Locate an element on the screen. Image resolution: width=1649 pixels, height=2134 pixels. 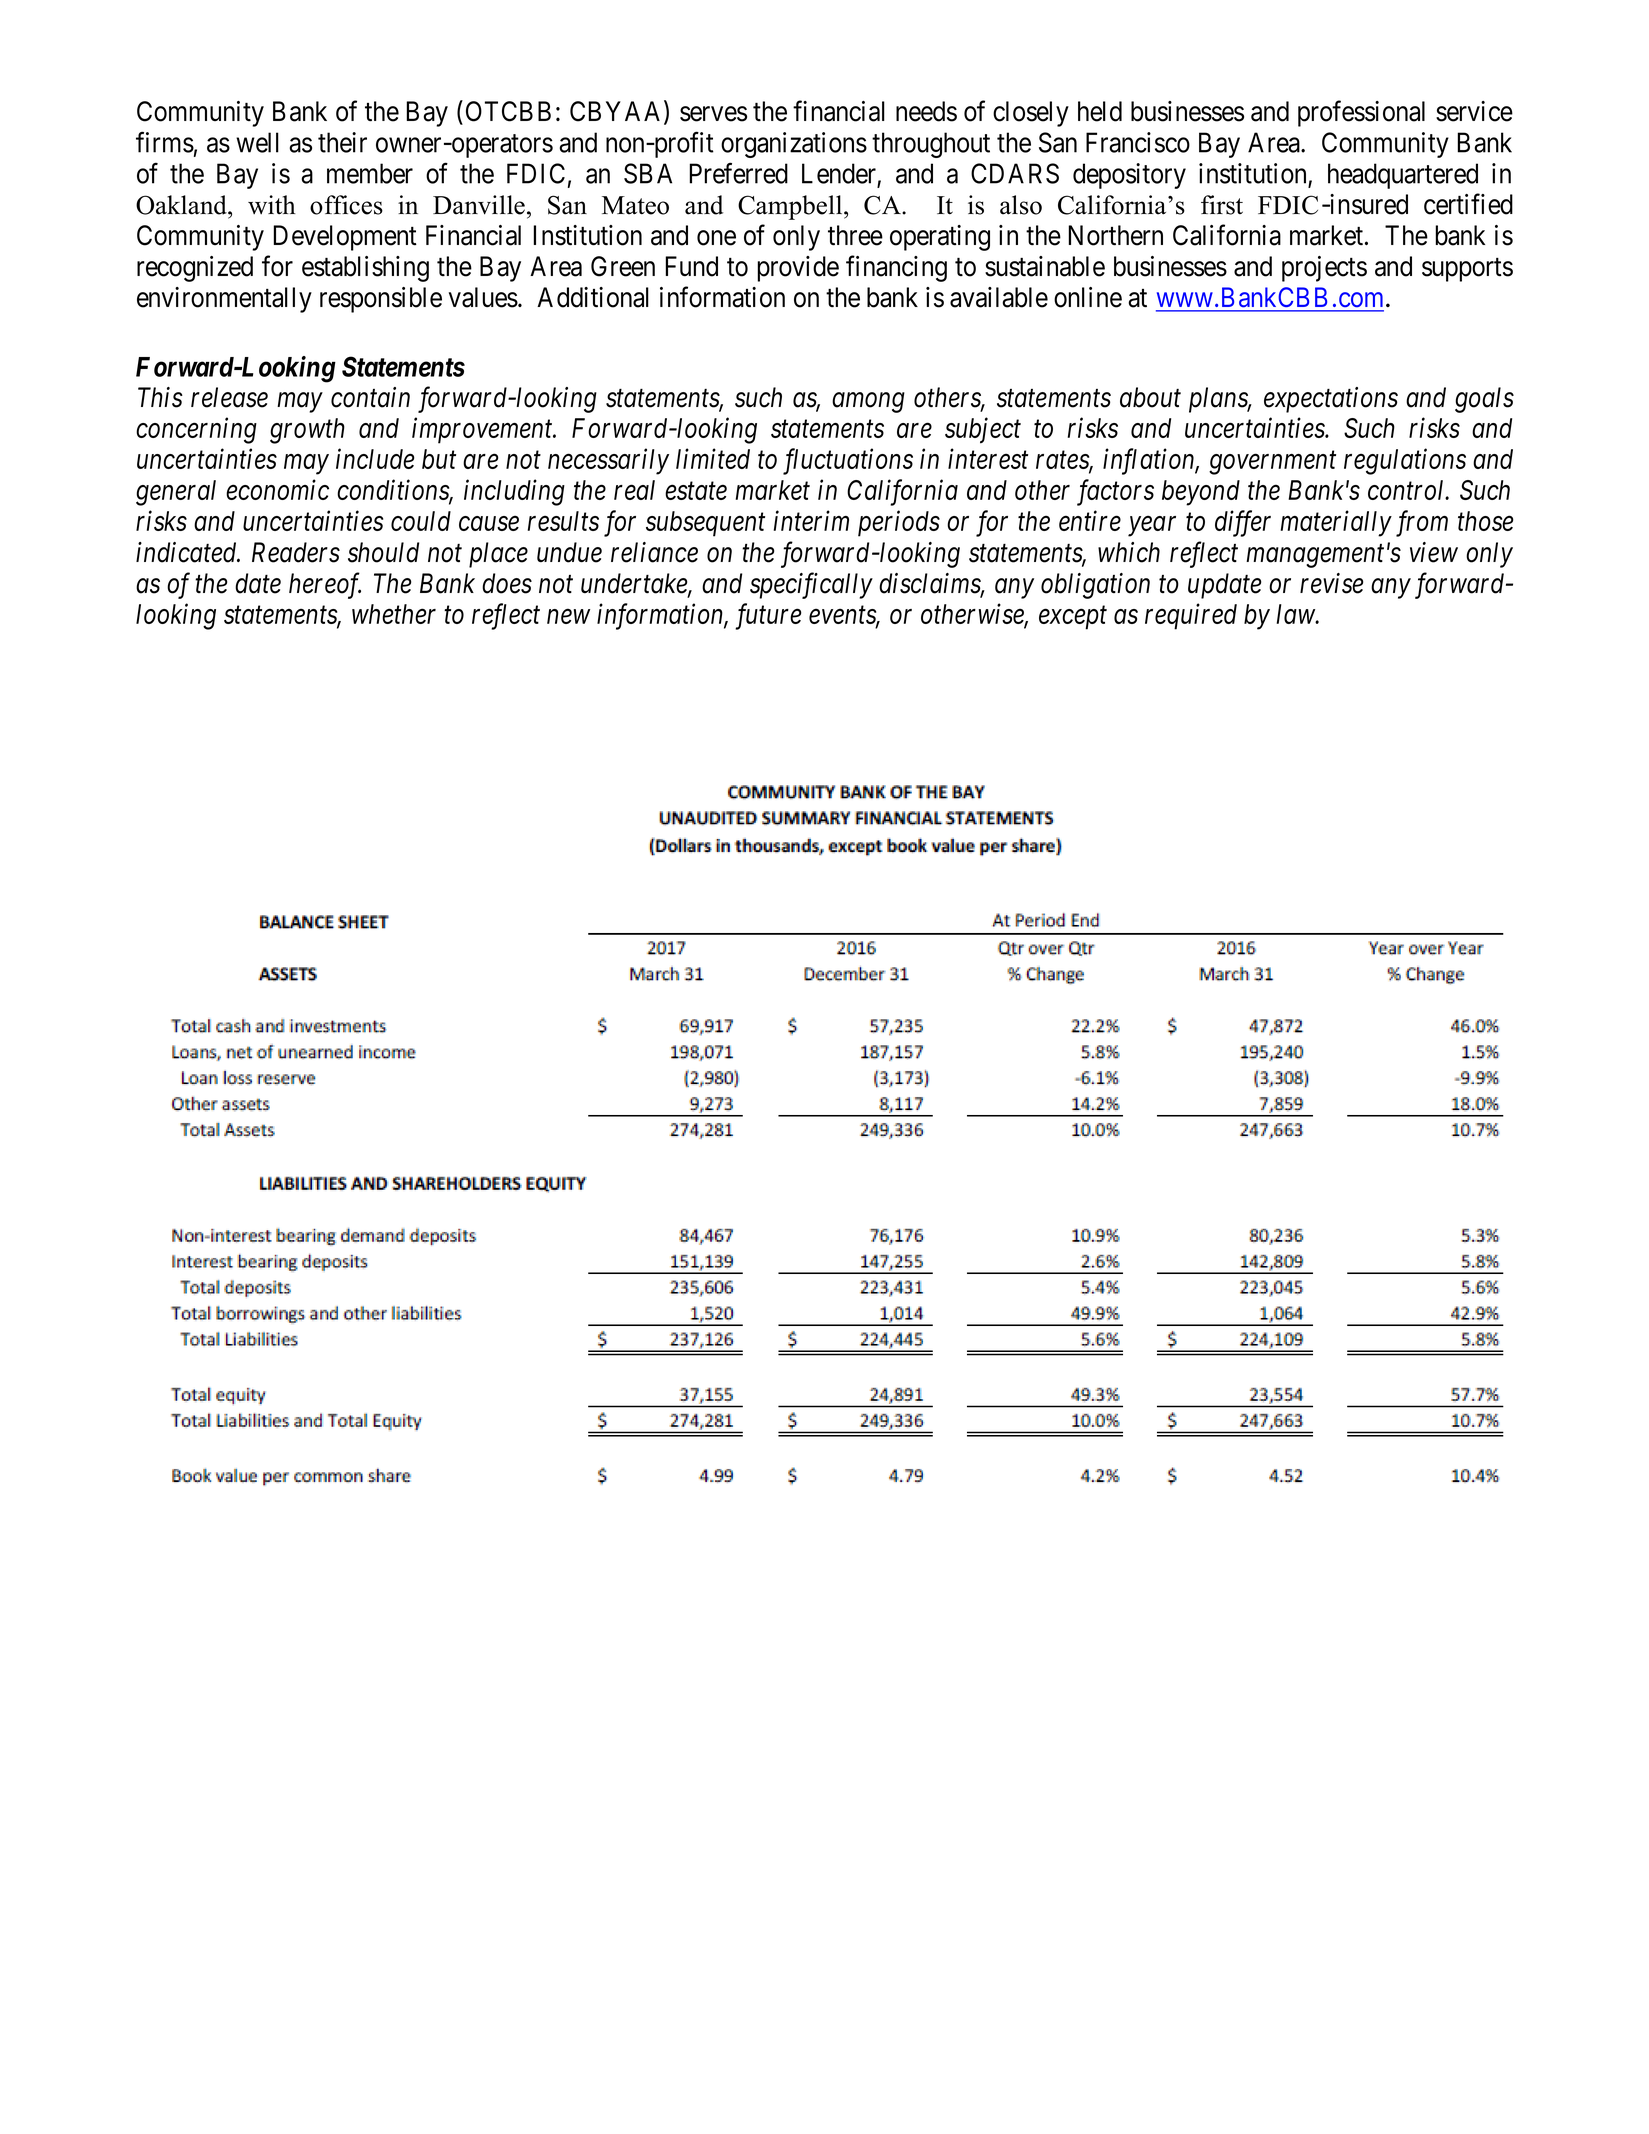
growth is located at coordinates (307, 431).
